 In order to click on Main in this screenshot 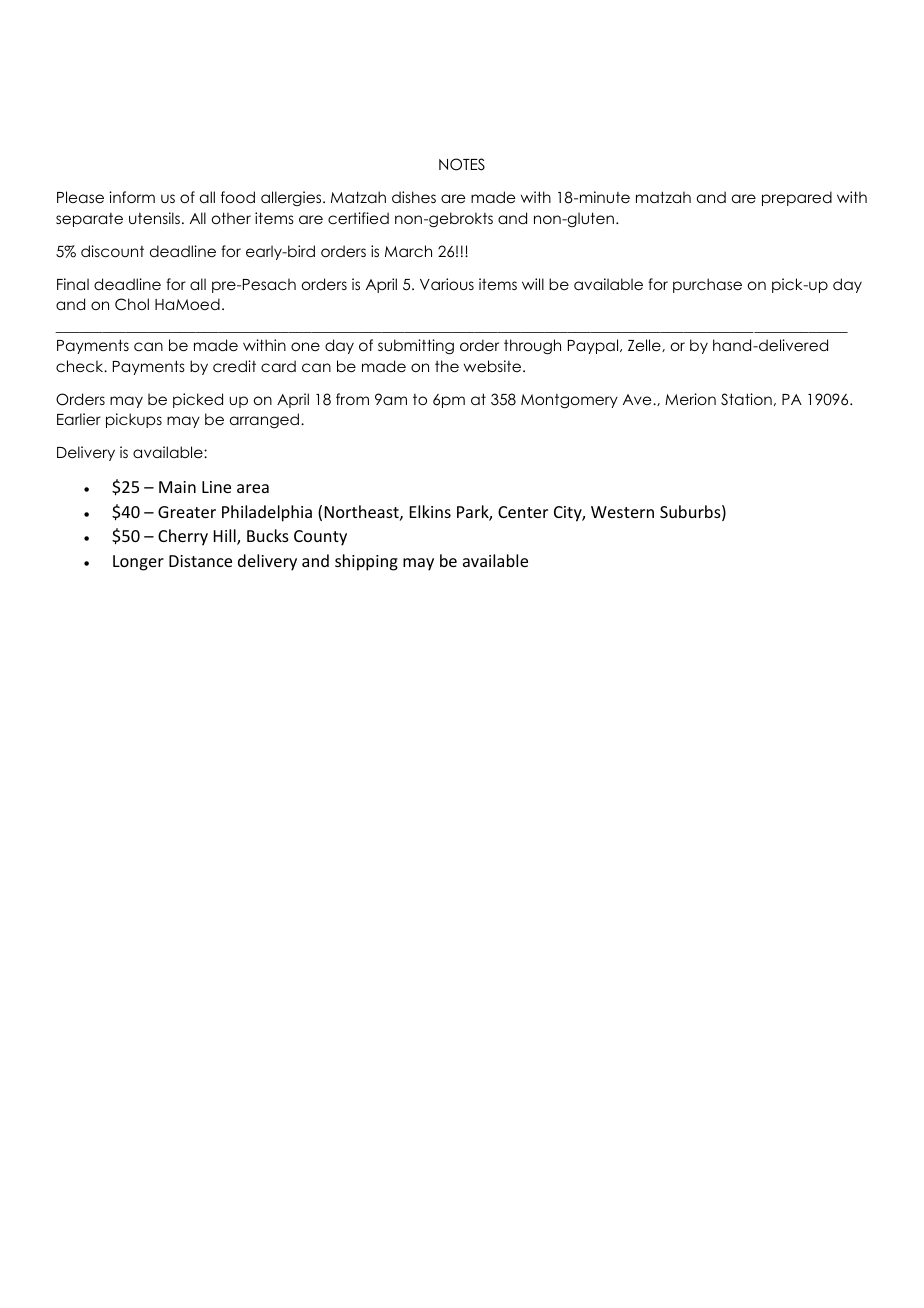, I will do `click(177, 487)`.
